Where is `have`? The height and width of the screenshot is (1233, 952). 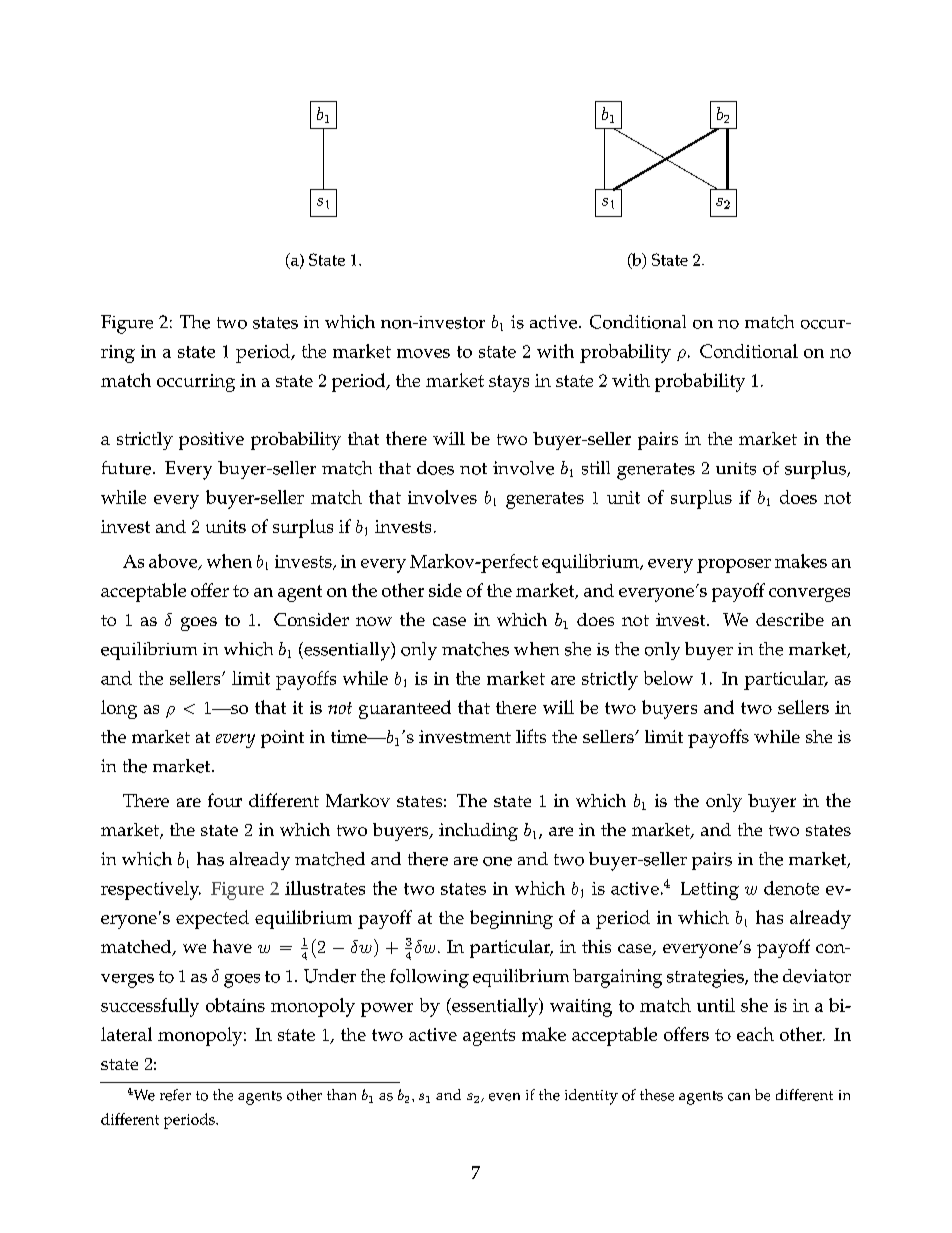 have is located at coordinates (232, 946).
